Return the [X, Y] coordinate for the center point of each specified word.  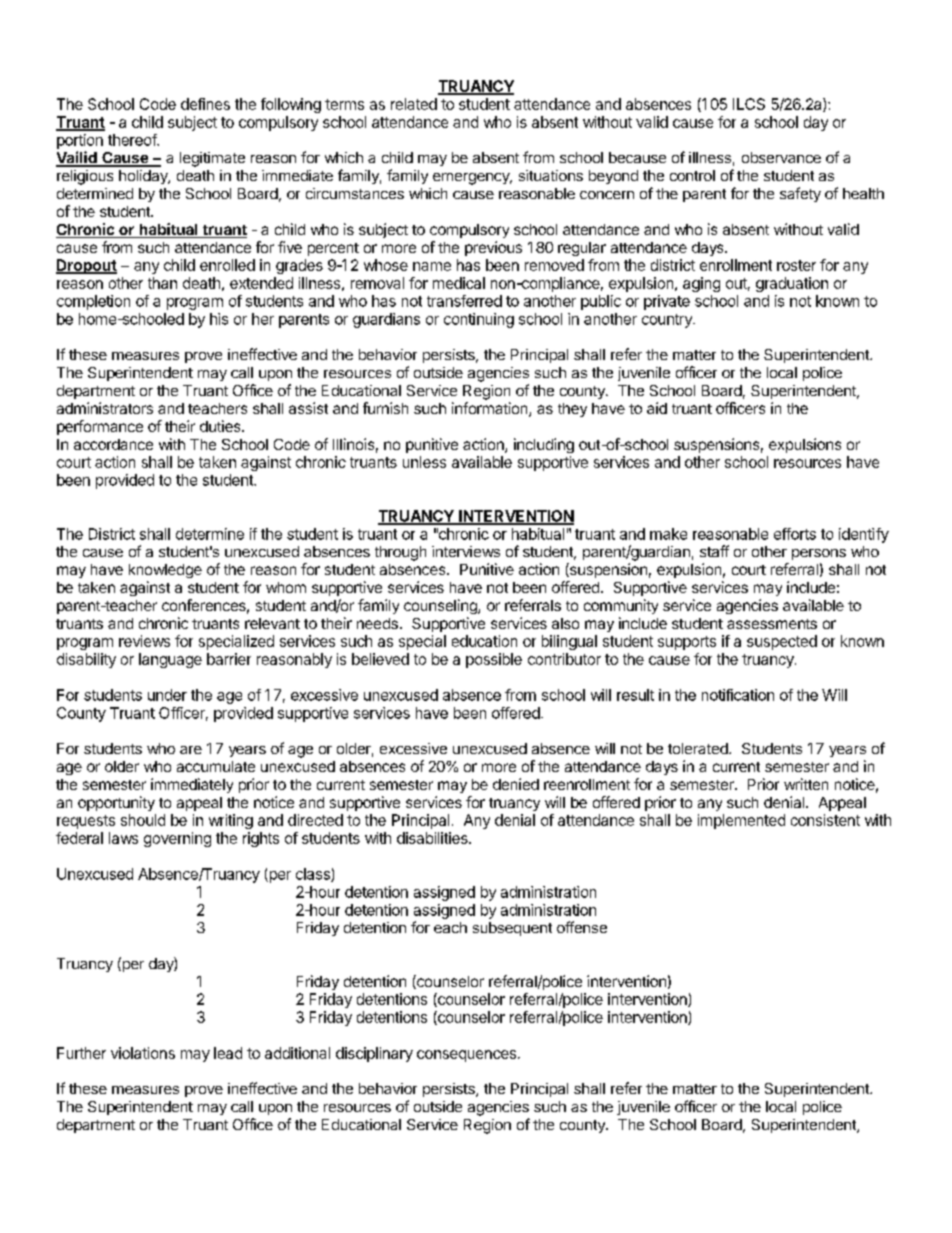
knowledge [165, 571]
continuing [479, 320]
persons [819, 554]
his [219, 319]
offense [582, 927]
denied [516, 784]
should [143, 820]
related [414, 104]
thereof [133, 140]
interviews [466, 551]
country [668, 321]
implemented [741, 821]
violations [143, 1053]
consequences [466, 1056]
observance [781, 157]
